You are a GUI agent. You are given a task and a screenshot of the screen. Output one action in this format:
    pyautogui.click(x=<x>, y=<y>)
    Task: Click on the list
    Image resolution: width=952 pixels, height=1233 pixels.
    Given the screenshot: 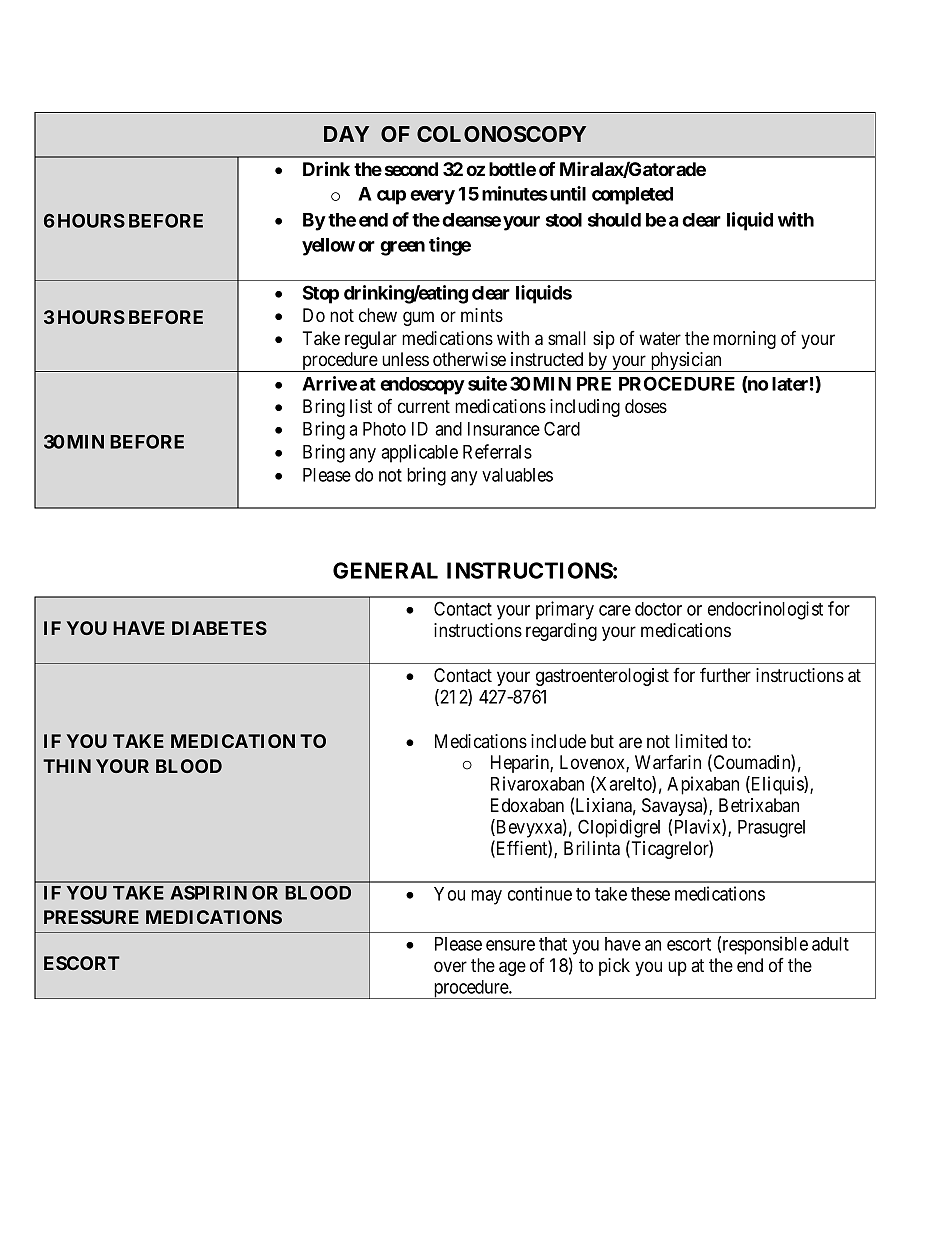 What is the action you would take?
    pyautogui.click(x=361, y=406)
